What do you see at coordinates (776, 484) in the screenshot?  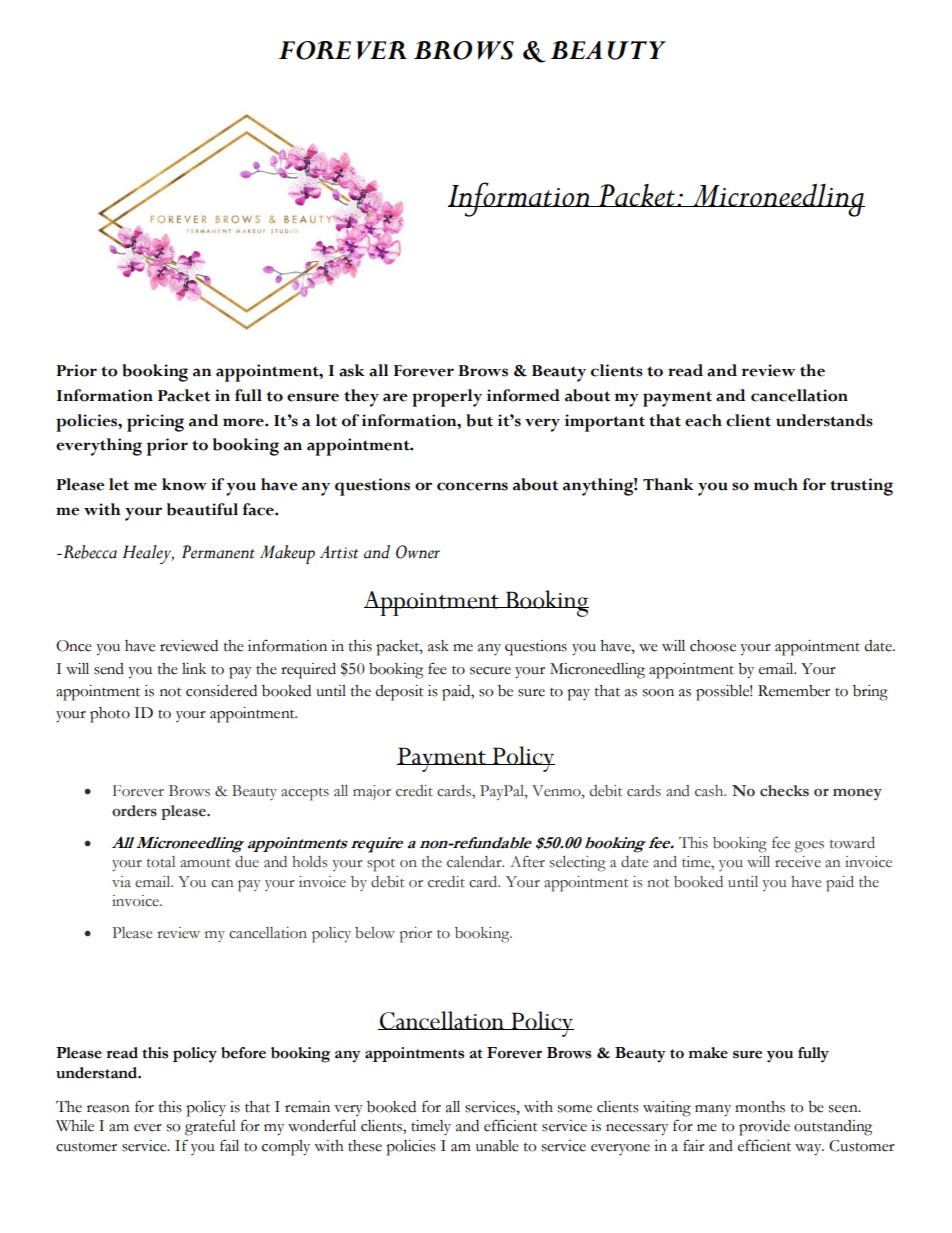 I see `much` at bounding box center [776, 484].
